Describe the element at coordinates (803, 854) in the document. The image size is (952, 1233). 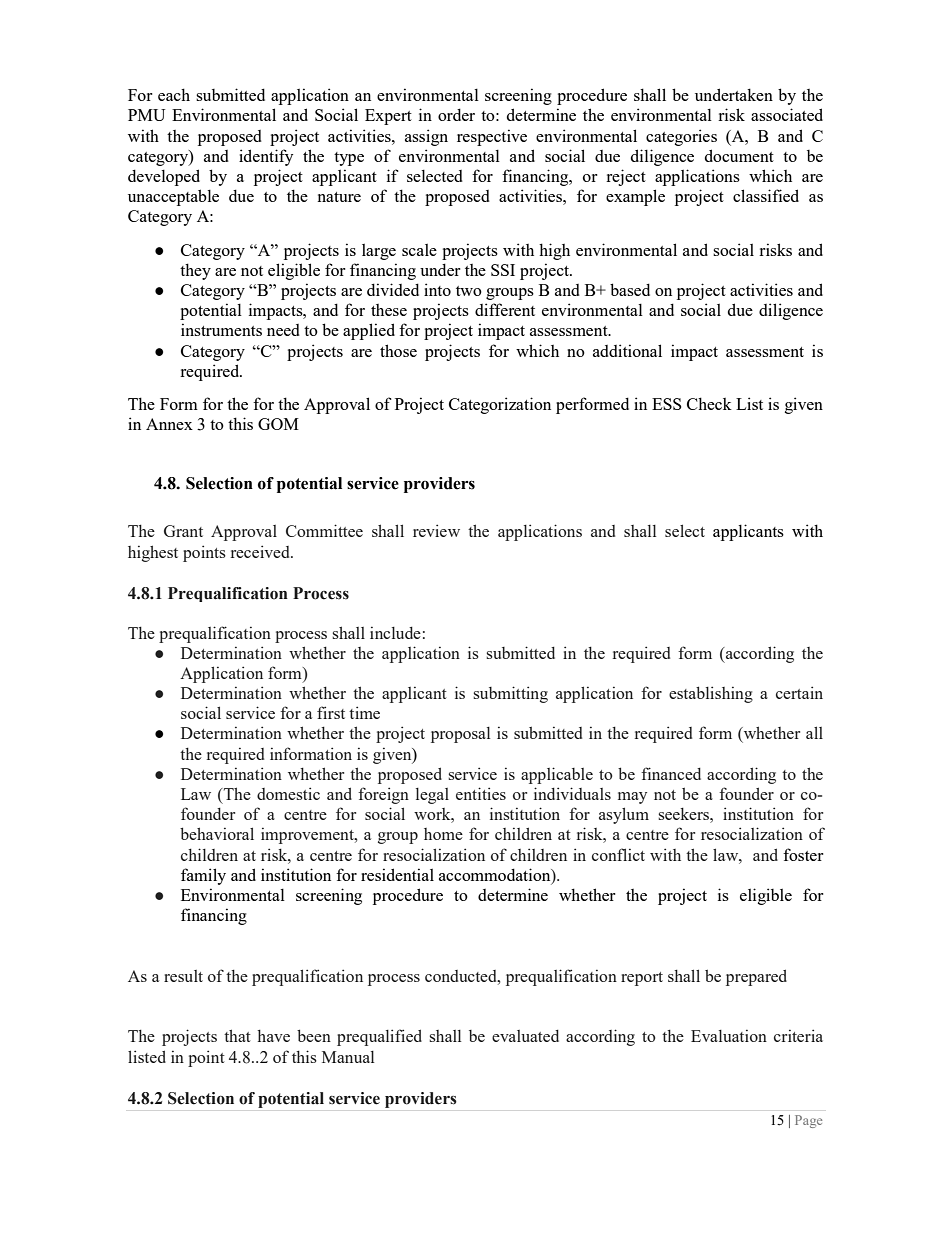
I see `foster` at that location.
